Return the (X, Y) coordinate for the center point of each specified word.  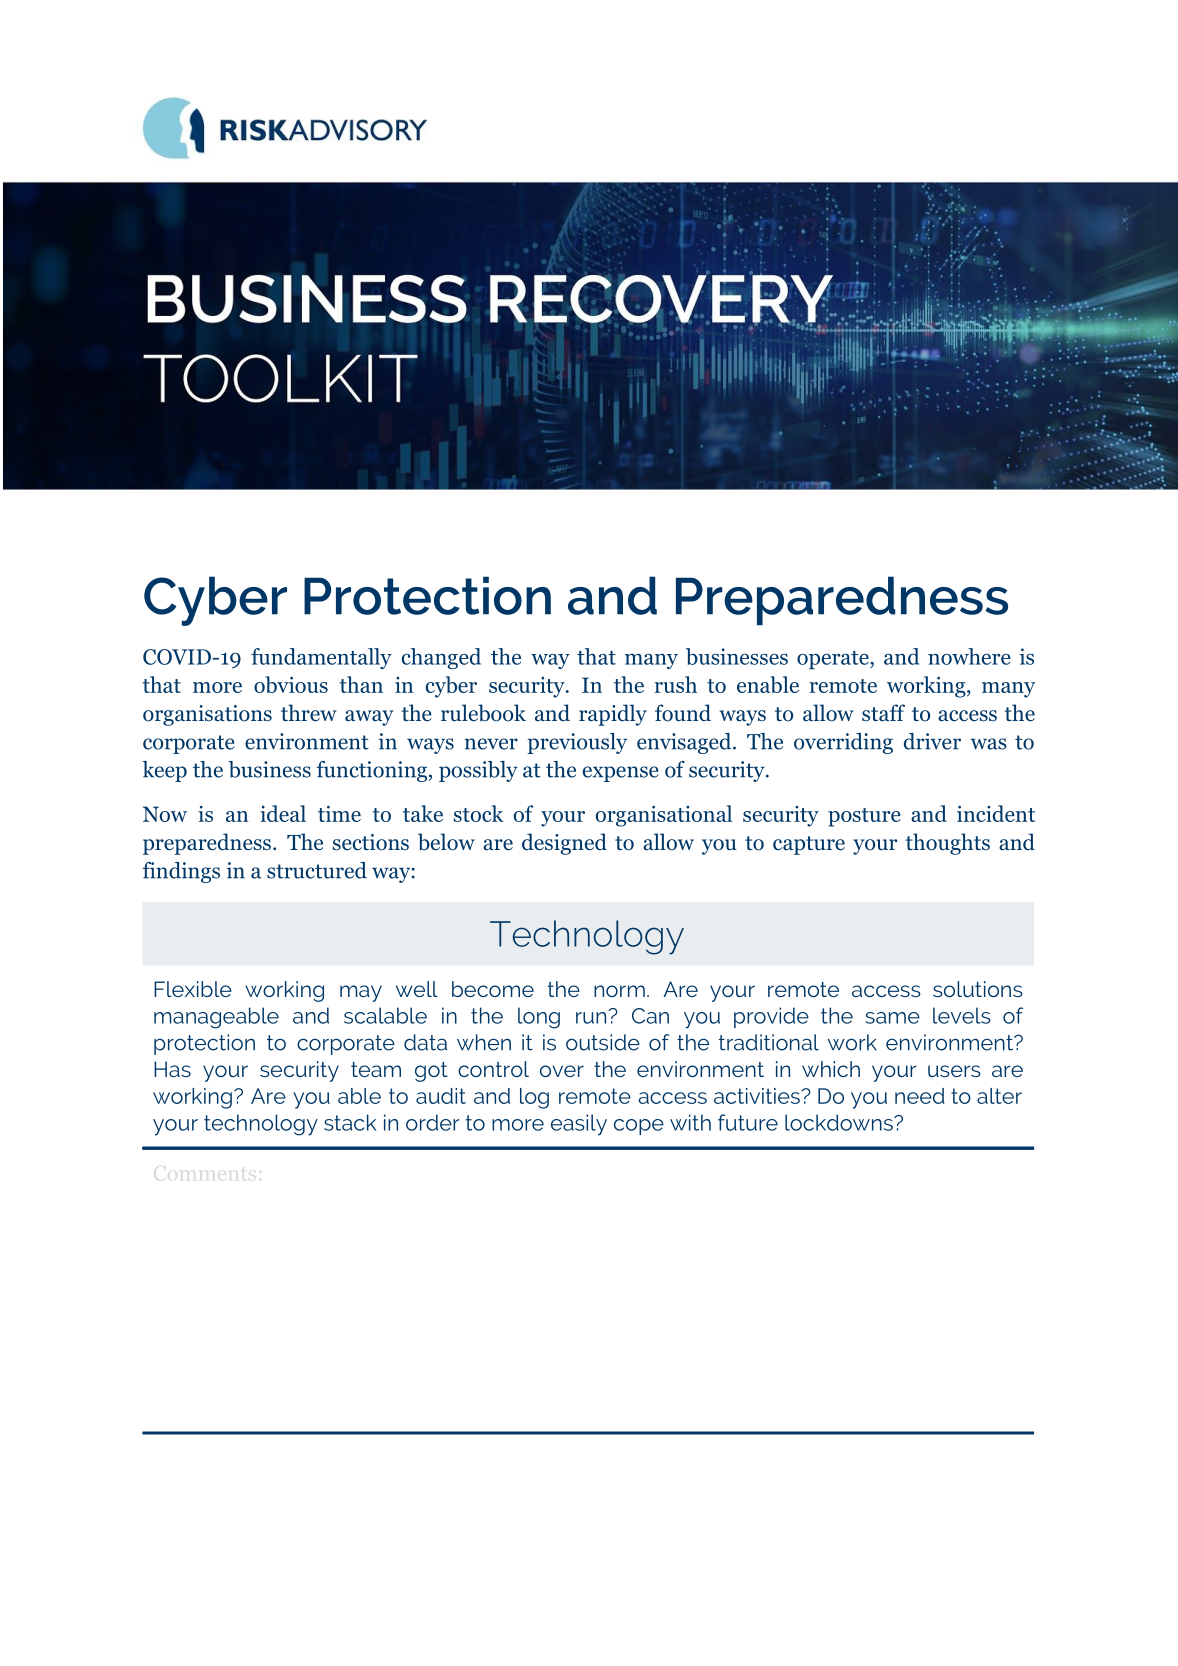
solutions (978, 989)
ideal (283, 813)
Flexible (193, 989)
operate (834, 660)
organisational (664, 816)
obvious (291, 684)
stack (350, 1122)
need (920, 1096)
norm (619, 991)
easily (579, 1125)
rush (676, 684)
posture (864, 817)
